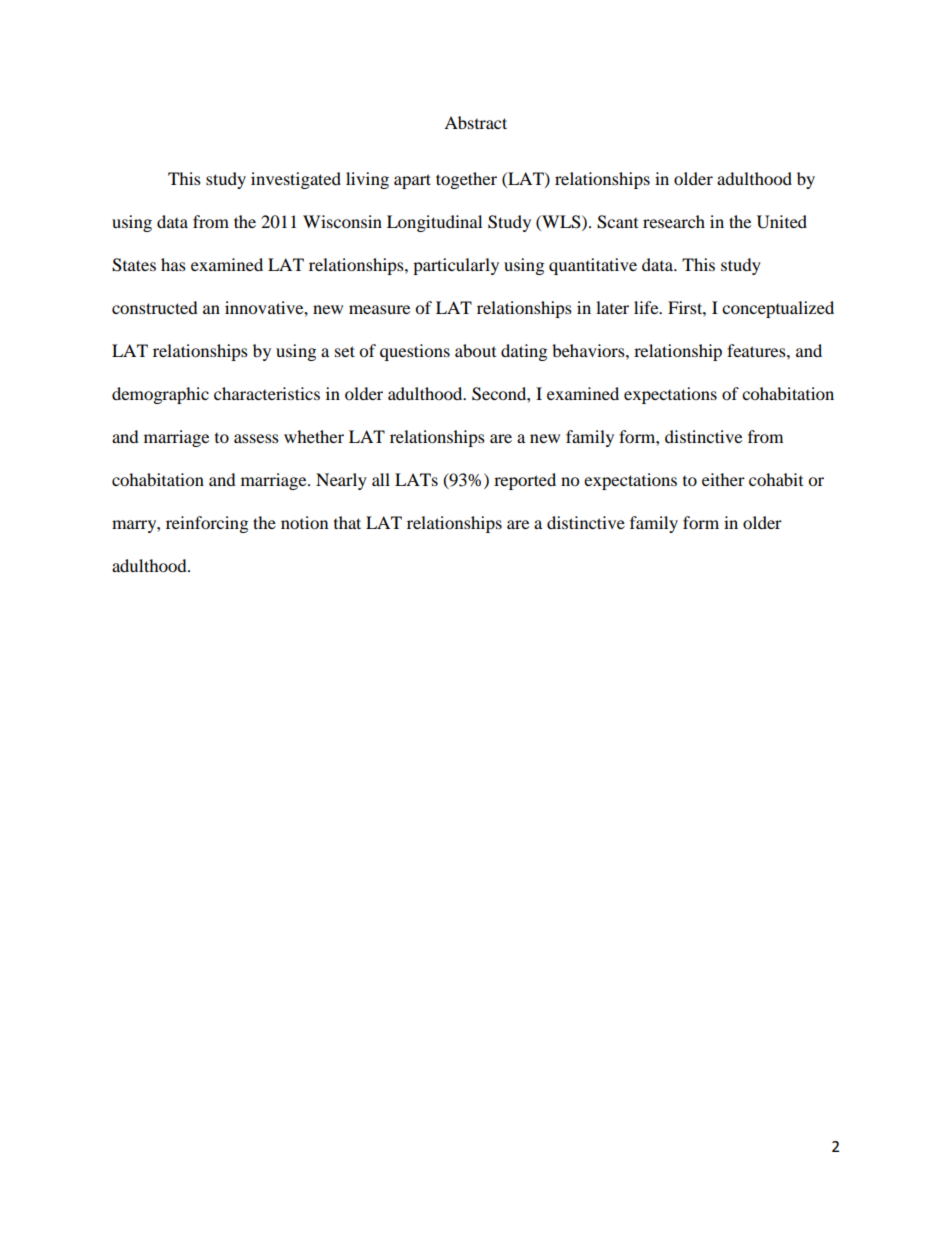 The height and width of the page is (1233, 952). Describe the element at coordinates (647, 307) in the page. I see `life` at that location.
